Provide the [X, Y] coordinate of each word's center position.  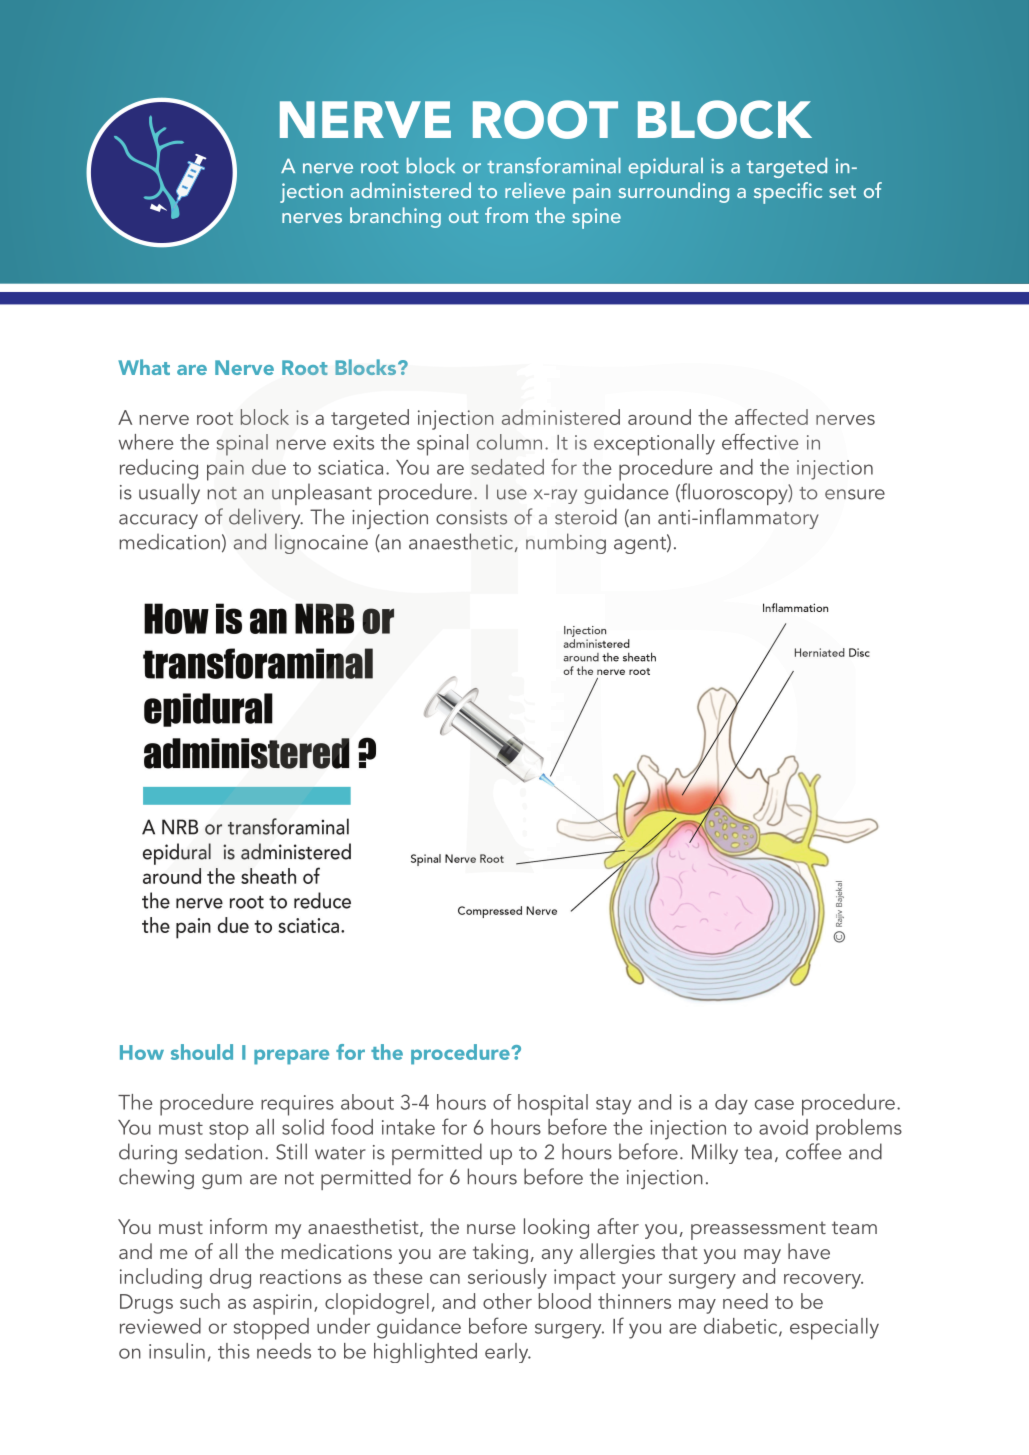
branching [395, 217]
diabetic [742, 1327]
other [507, 1301]
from [506, 215]
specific [788, 193]
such [200, 1301]
